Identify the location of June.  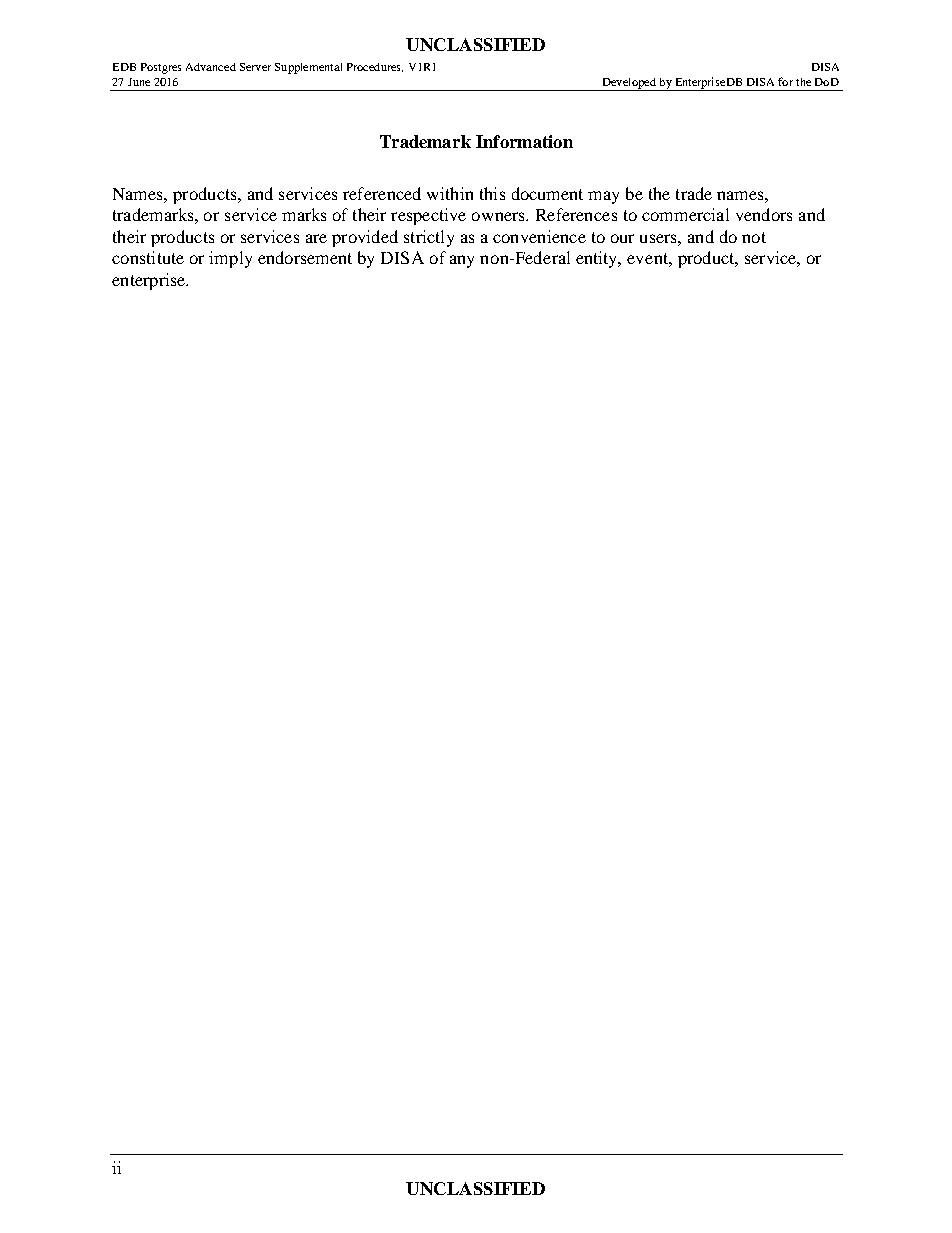
(139, 82).
